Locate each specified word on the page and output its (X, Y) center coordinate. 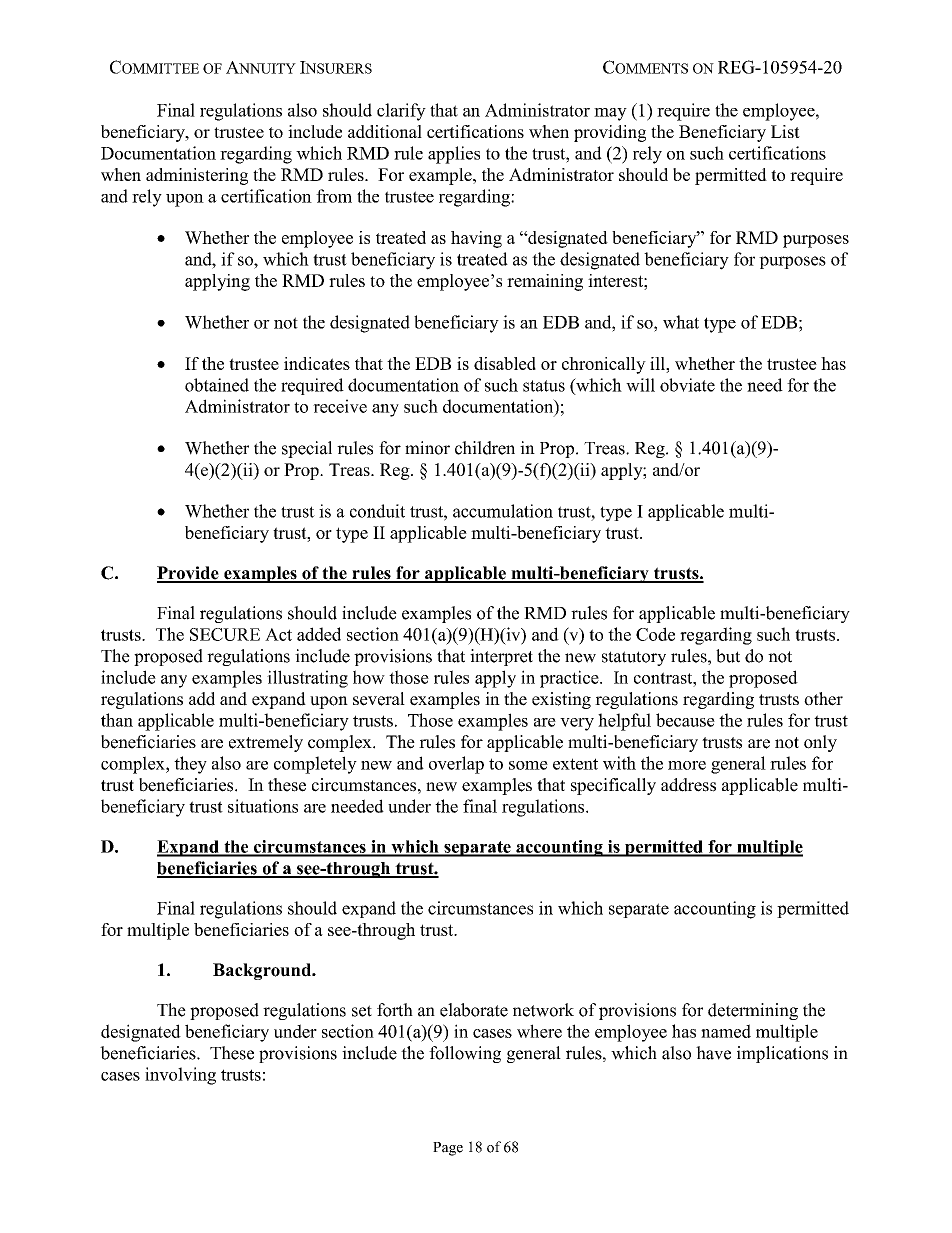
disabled (505, 363)
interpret (501, 657)
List (785, 131)
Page (448, 1149)
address (688, 785)
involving (180, 1076)
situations (263, 806)
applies (454, 155)
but (728, 656)
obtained (217, 385)
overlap (456, 765)
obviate (687, 385)
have (713, 1053)
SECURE (225, 634)
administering (197, 176)
